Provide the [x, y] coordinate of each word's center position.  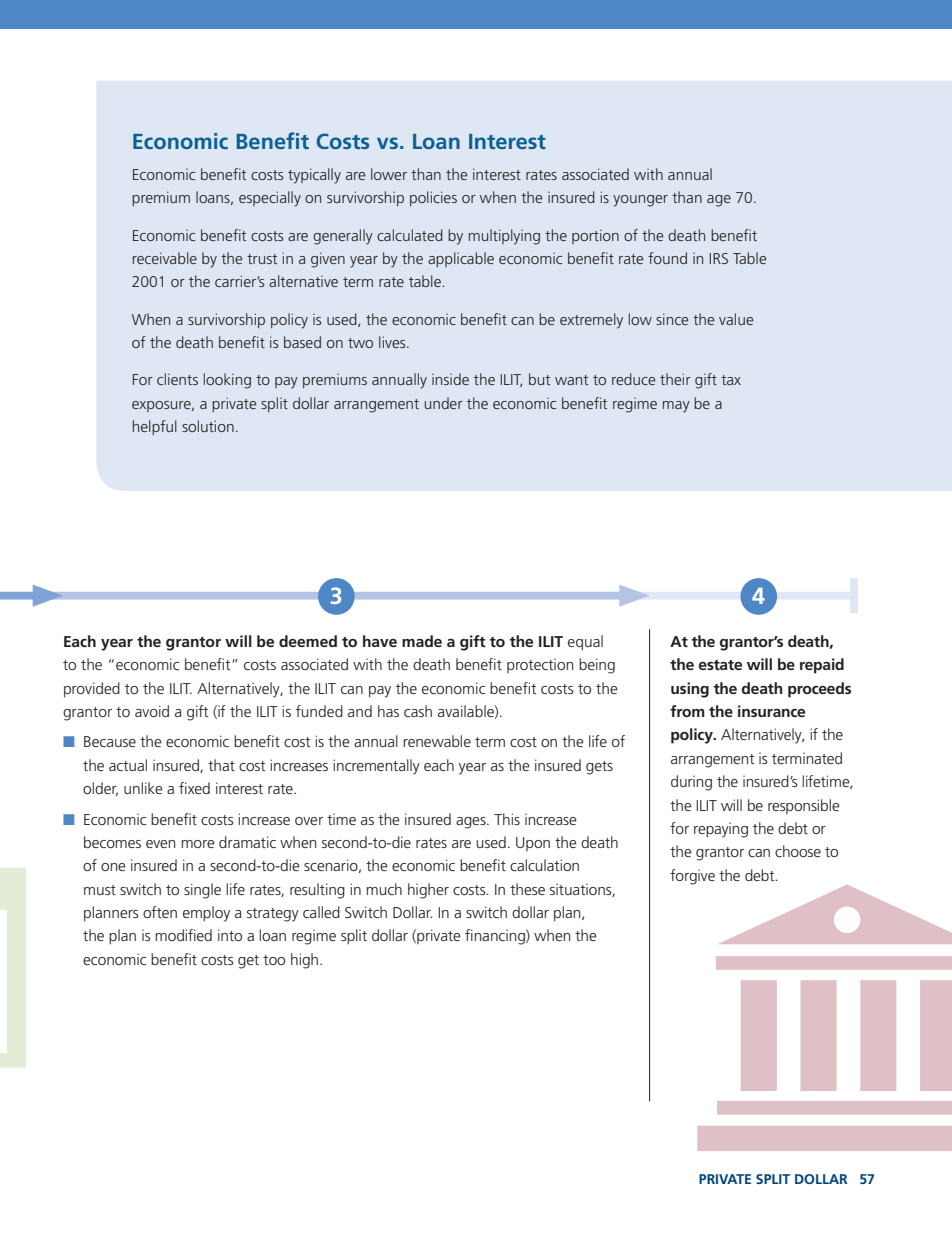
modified [183, 935]
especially [270, 199]
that [221, 765]
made [422, 641]
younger [640, 201]
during [691, 783]
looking [227, 381]
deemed [308, 641]
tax [731, 380]
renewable [437, 741]
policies [433, 198]
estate [720, 665]
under [444, 403]
